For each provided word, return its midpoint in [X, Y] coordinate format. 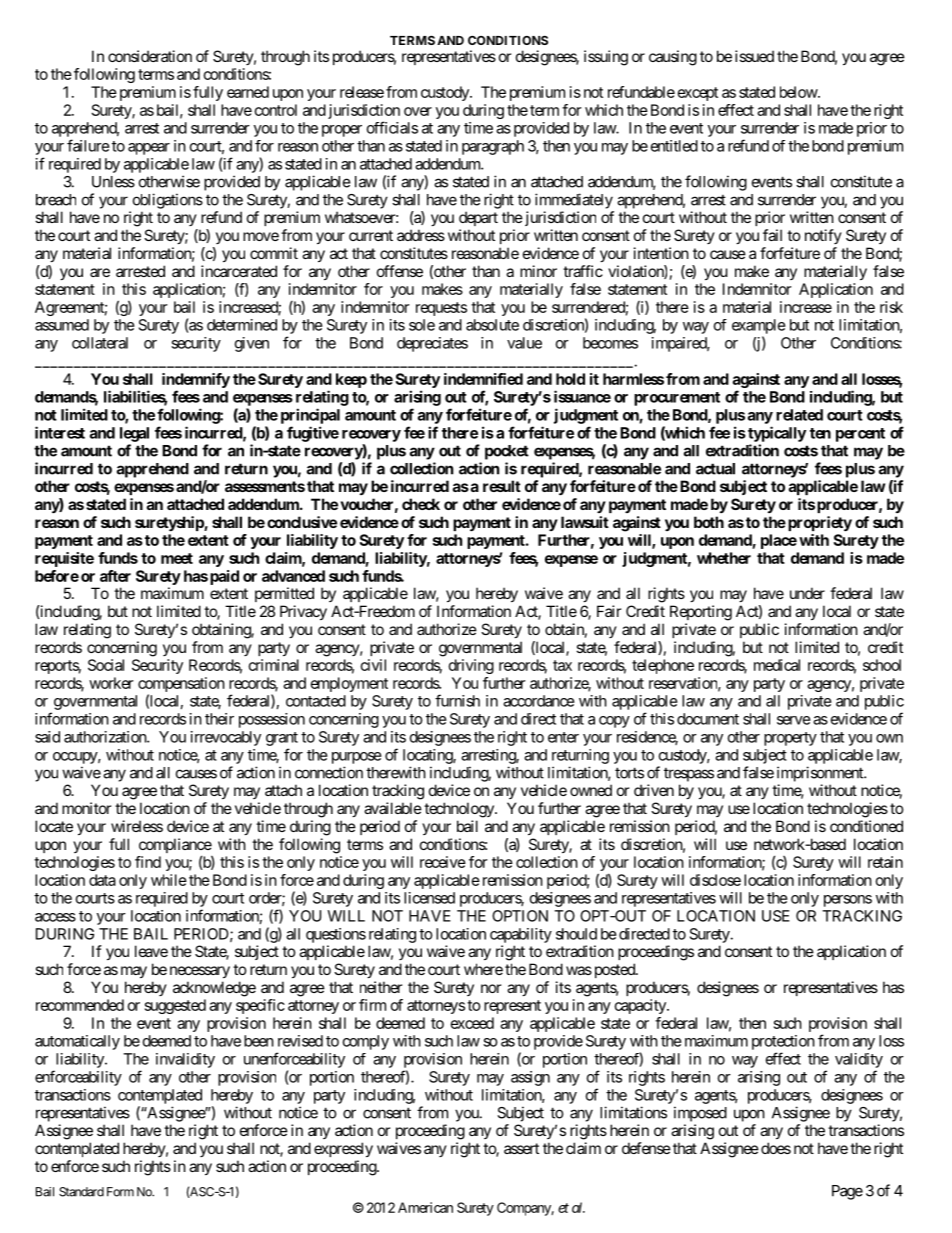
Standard [81, 1192]
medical [777, 665]
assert [521, 1148]
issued [754, 56]
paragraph [493, 147]
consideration [150, 56]
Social [106, 665]
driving [471, 666]
